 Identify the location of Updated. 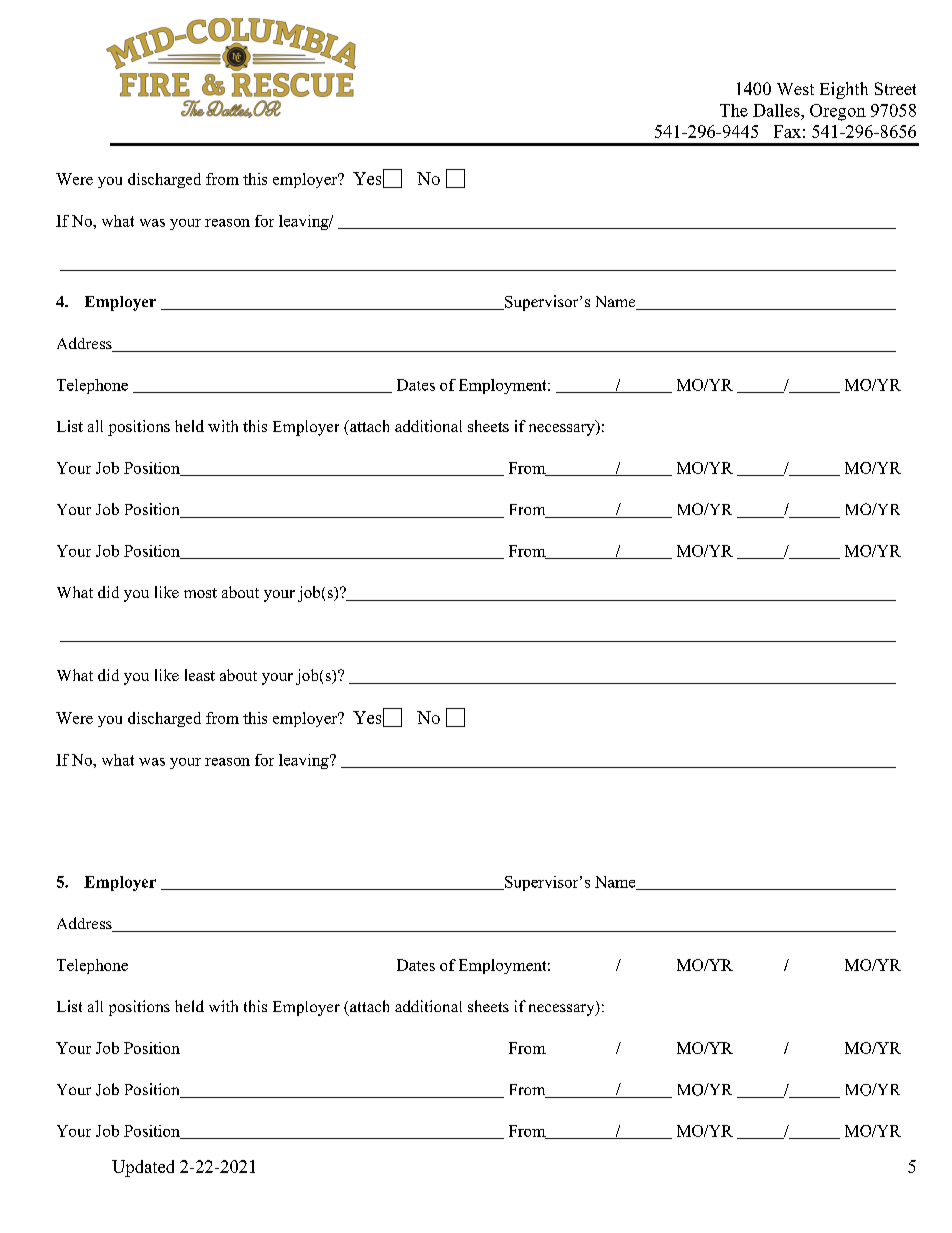
(143, 1168).
